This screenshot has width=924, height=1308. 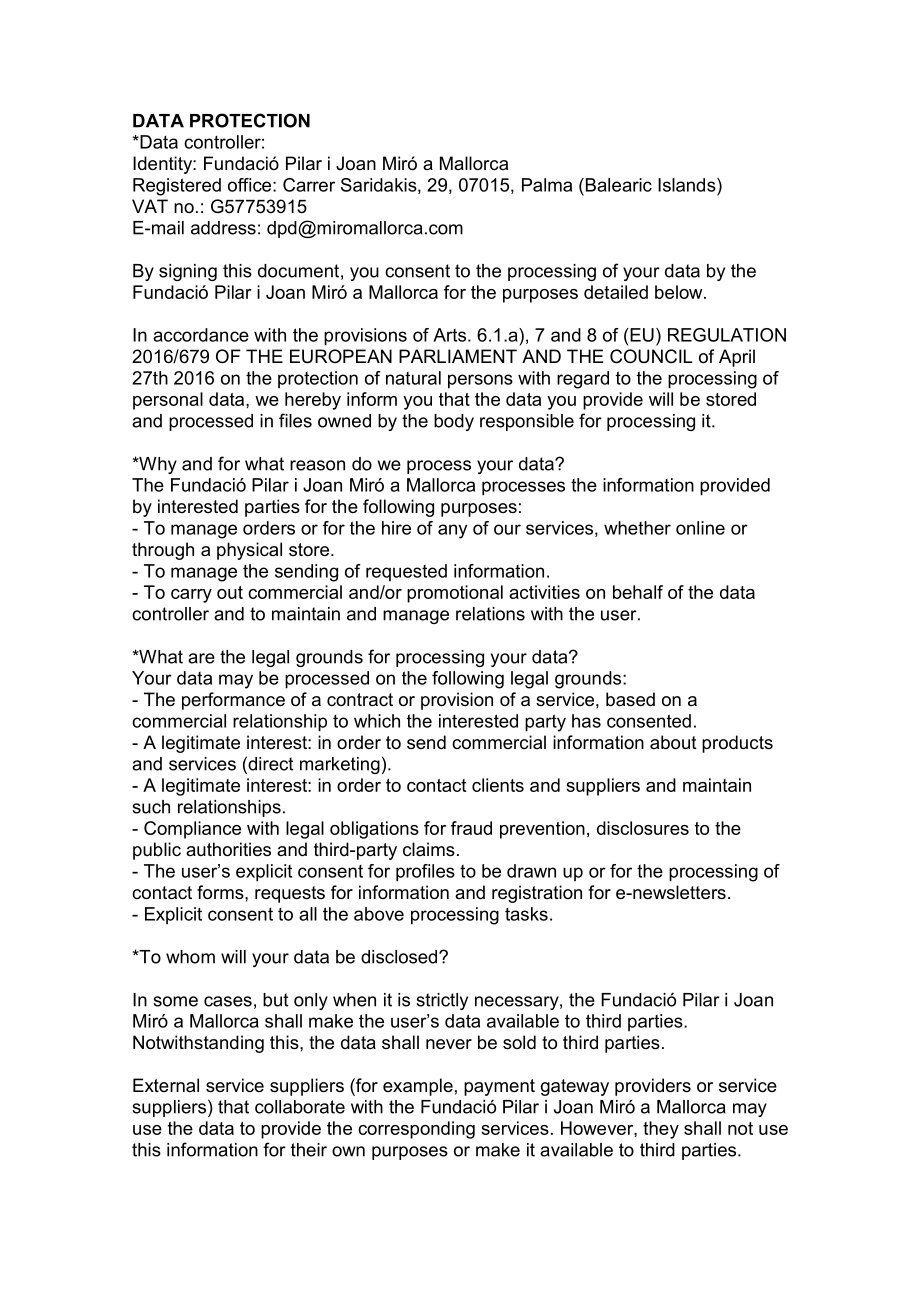 I want to click on Palma, so click(x=547, y=185).
